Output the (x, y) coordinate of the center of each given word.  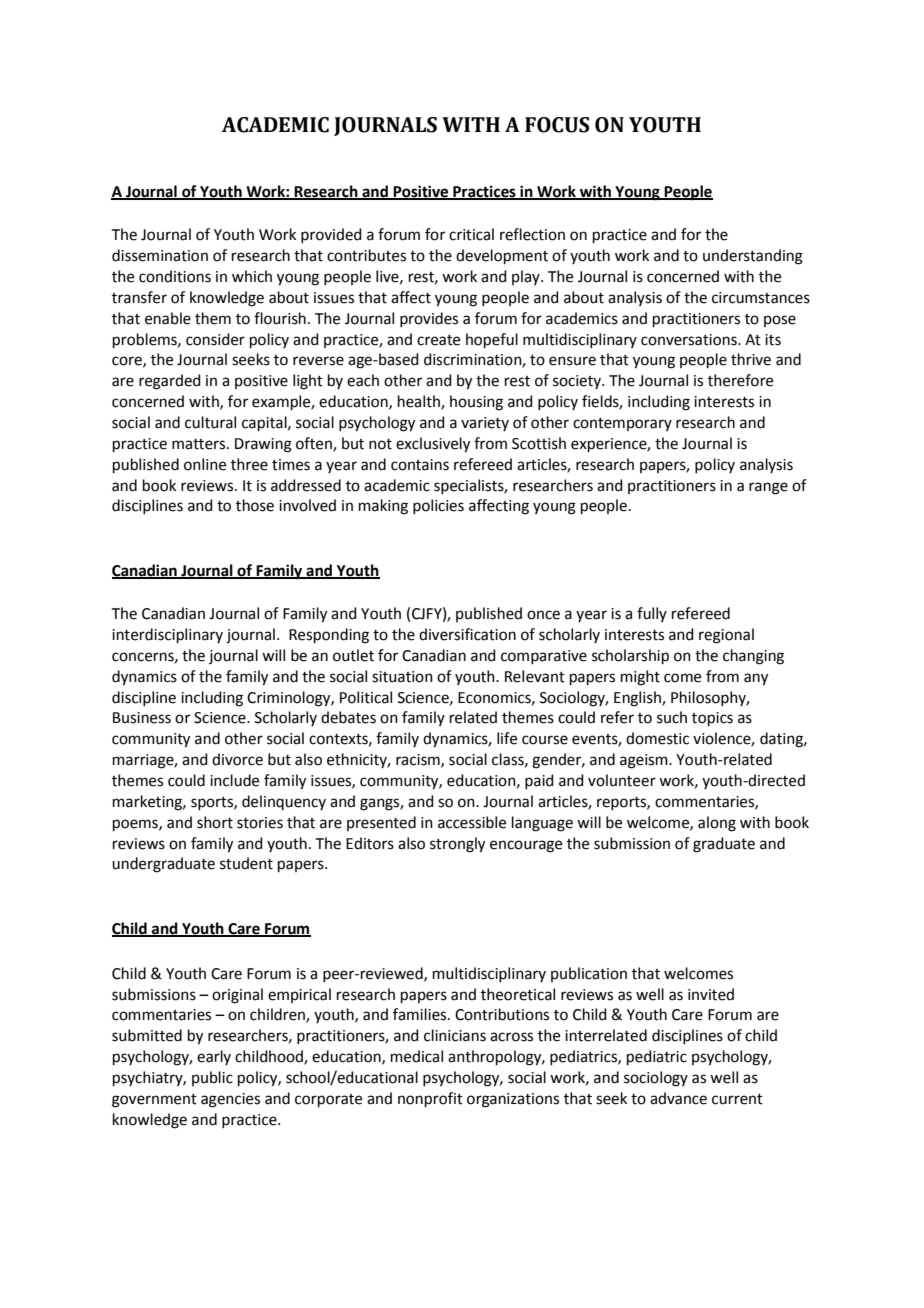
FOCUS (557, 125)
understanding (753, 257)
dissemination (160, 255)
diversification (467, 634)
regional (726, 636)
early (214, 1057)
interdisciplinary (167, 635)
